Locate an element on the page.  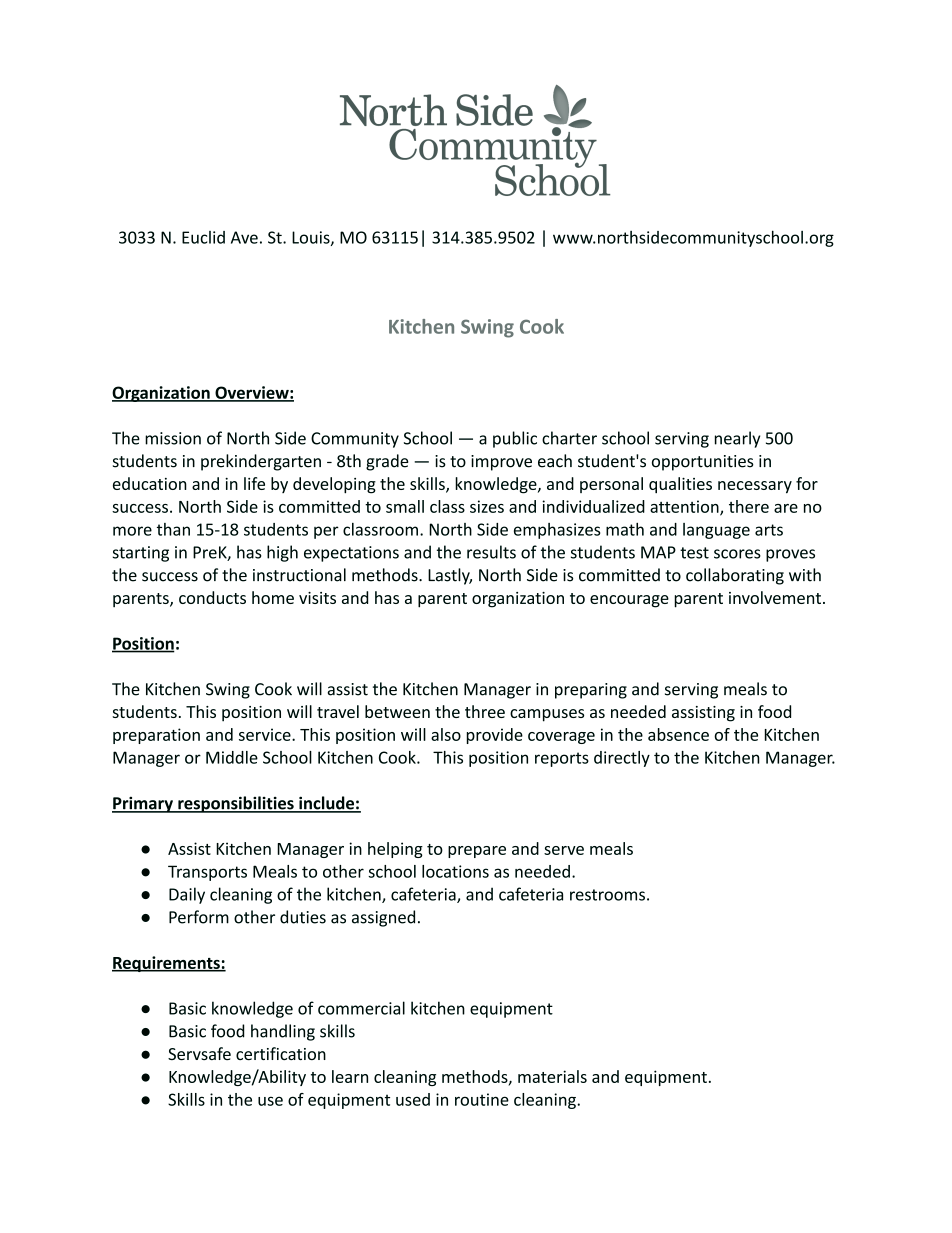
public is located at coordinates (515, 439).
